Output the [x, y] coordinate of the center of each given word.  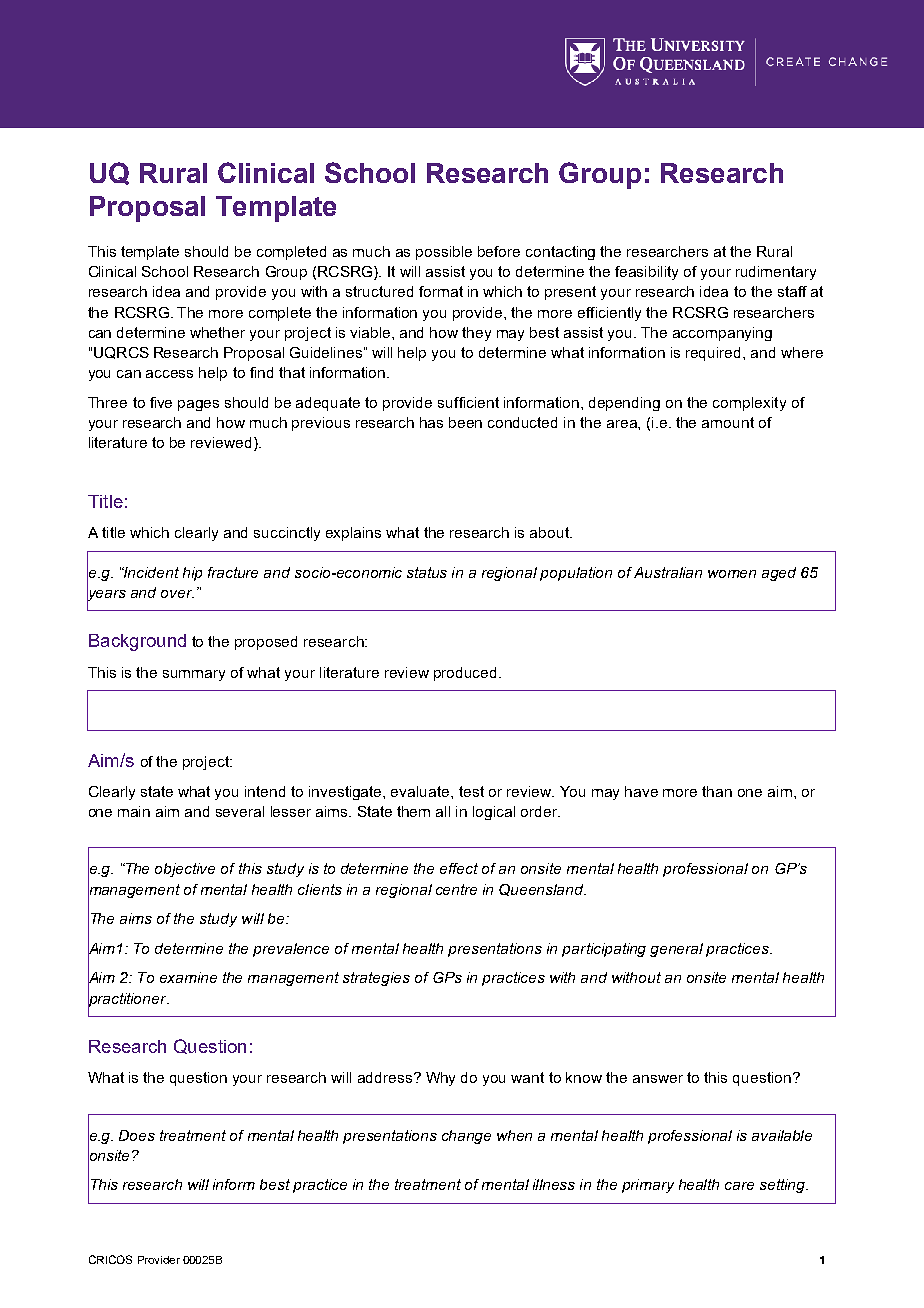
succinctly [287, 534]
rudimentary [776, 273]
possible [444, 253]
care [739, 1186]
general [676, 950]
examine [188, 977]
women [732, 574]
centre [456, 889]
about [550, 532]
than [717, 791]
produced [467, 674]
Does [137, 1135]
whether [217, 332]
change [466, 1137]
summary [194, 675]
